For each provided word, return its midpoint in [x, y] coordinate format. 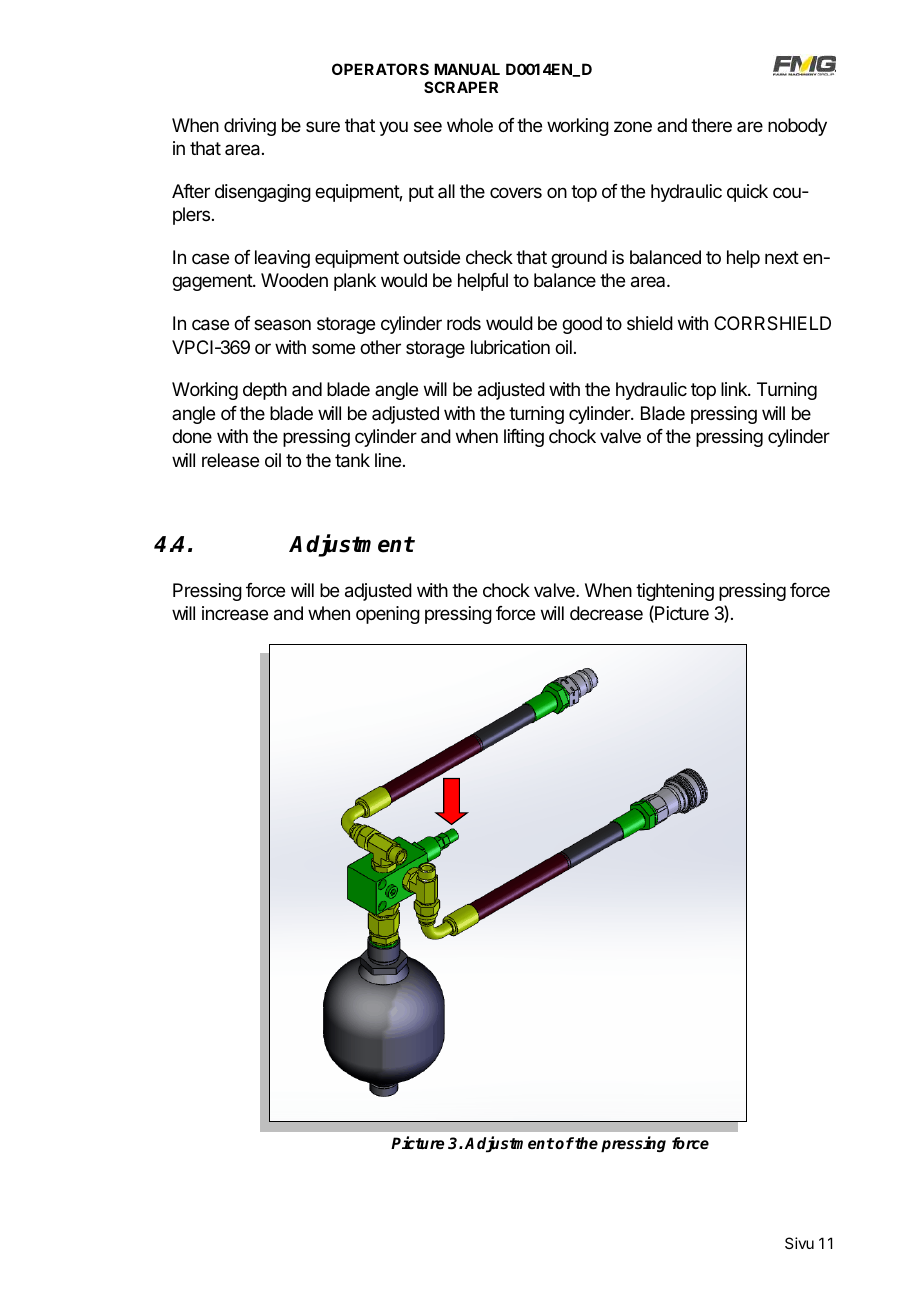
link [735, 389]
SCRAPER [461, 87]
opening [388, 615]
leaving [282, 259]
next [782, 257]
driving [250, 127]
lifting [524, 438]
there [711, 125]
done [192, 436]
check [489, 257]
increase [235, 613]
